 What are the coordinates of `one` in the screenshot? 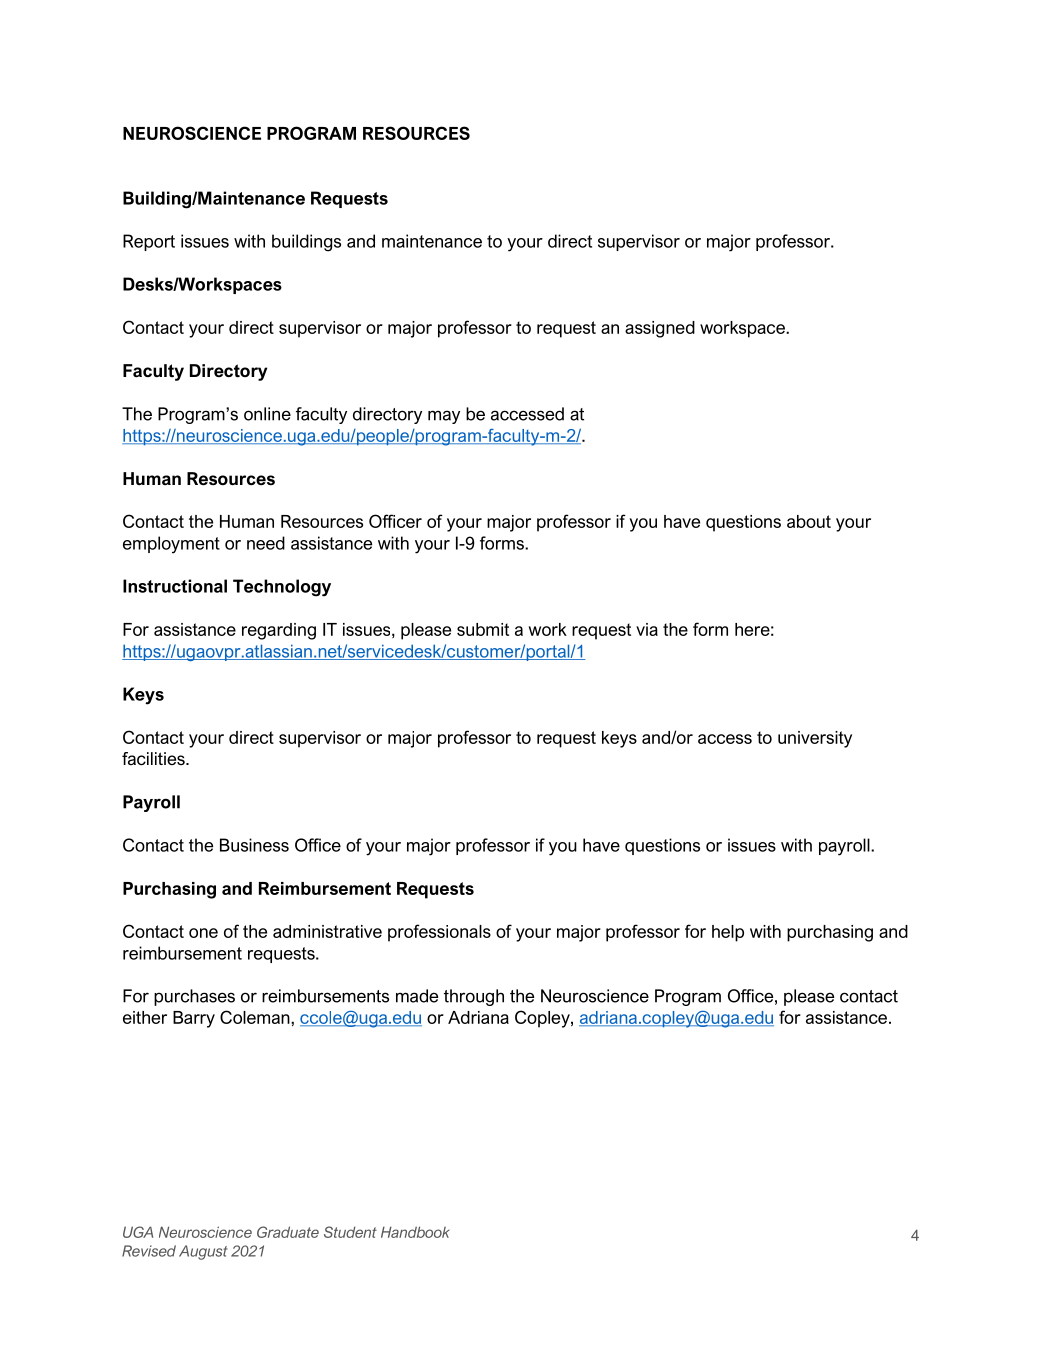 It's located at (203, 933).
